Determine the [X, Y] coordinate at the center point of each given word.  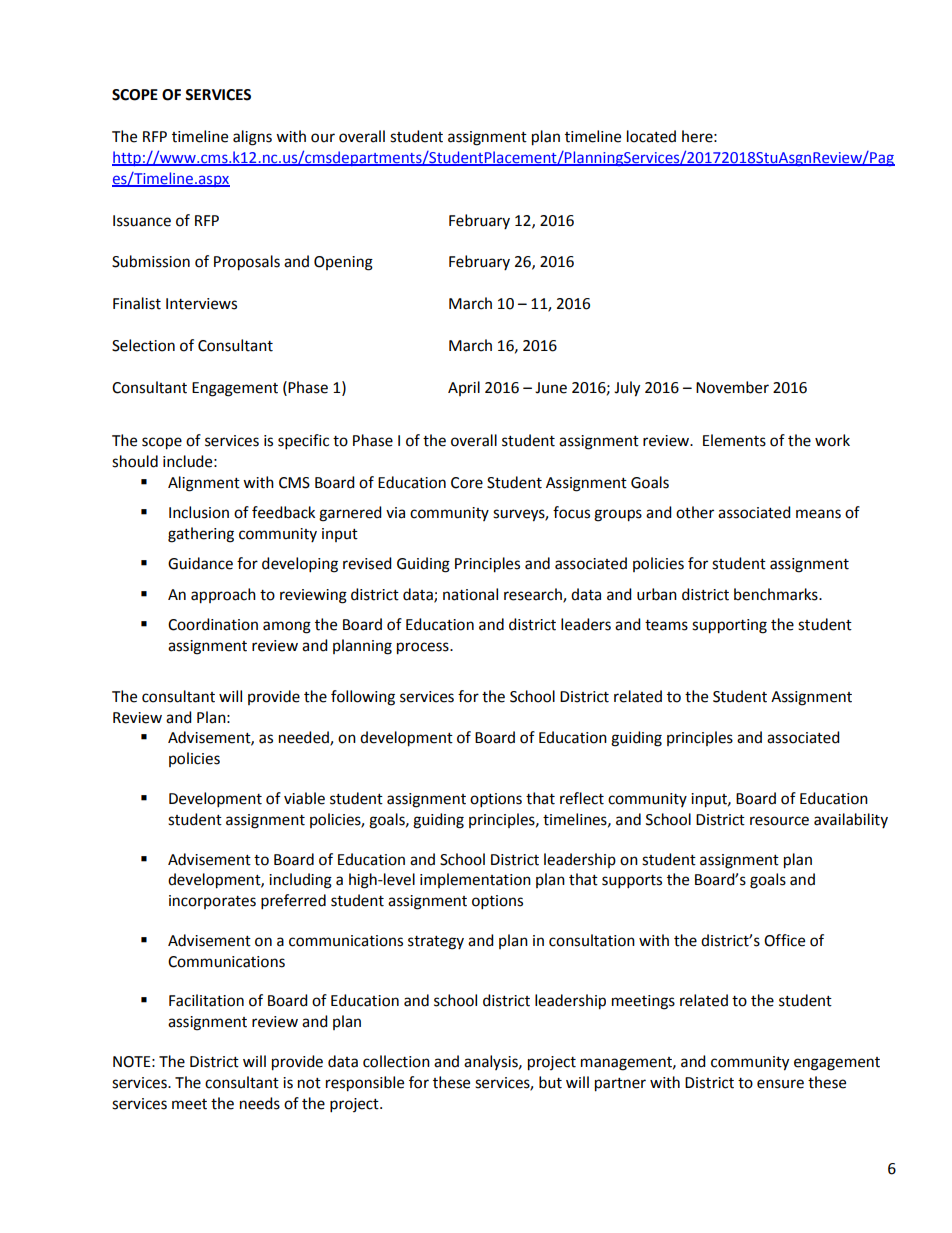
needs [260, 1103]
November [732, 387]
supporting [729, 626]
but [550, 1082]
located [651, 136]
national [470, 594]
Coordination [213, 624]
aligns [252, 138]
